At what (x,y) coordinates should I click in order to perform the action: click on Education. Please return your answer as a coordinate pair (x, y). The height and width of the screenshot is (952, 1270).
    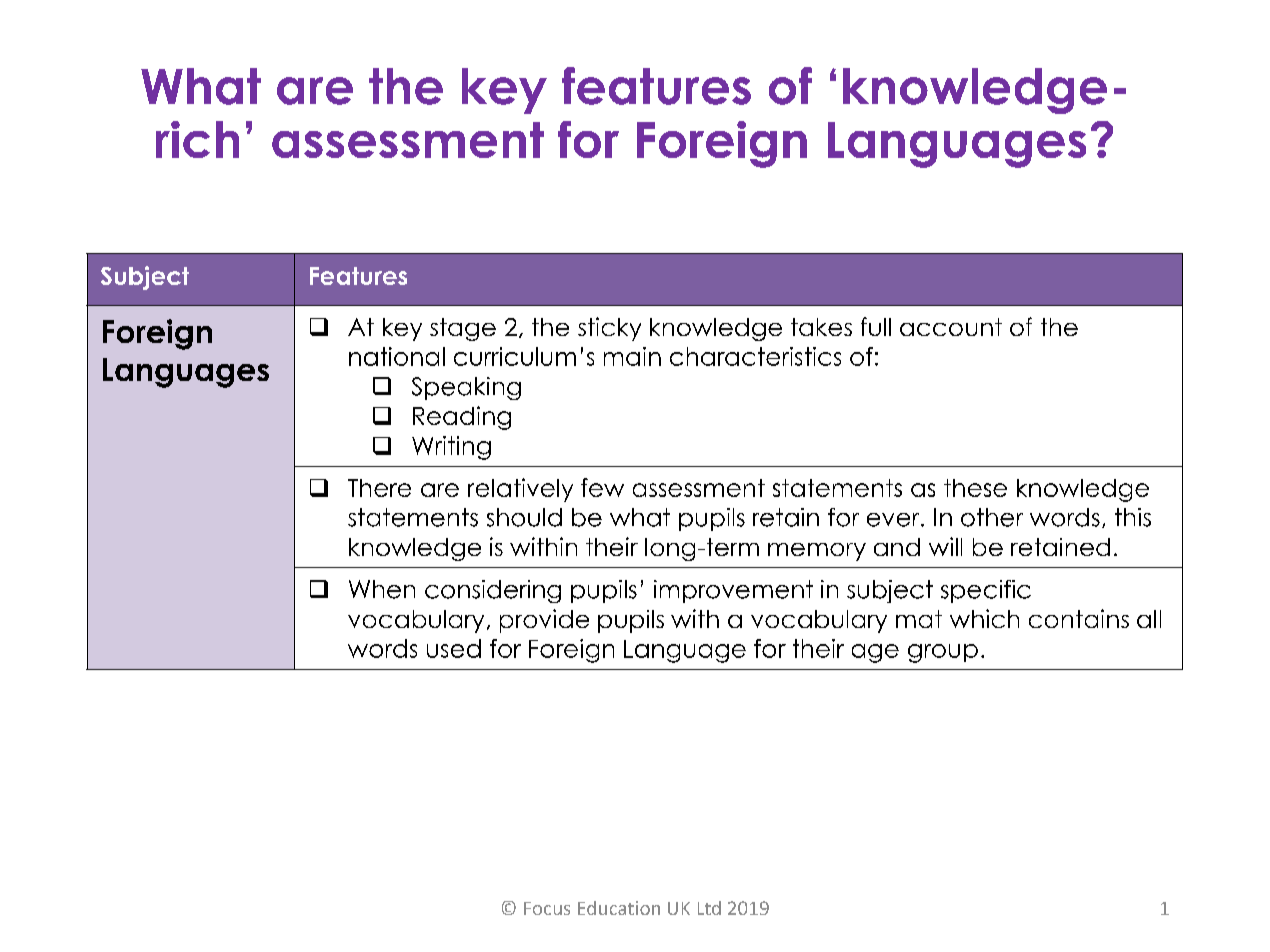
    Looking at the image, I should click on (619, 908).
